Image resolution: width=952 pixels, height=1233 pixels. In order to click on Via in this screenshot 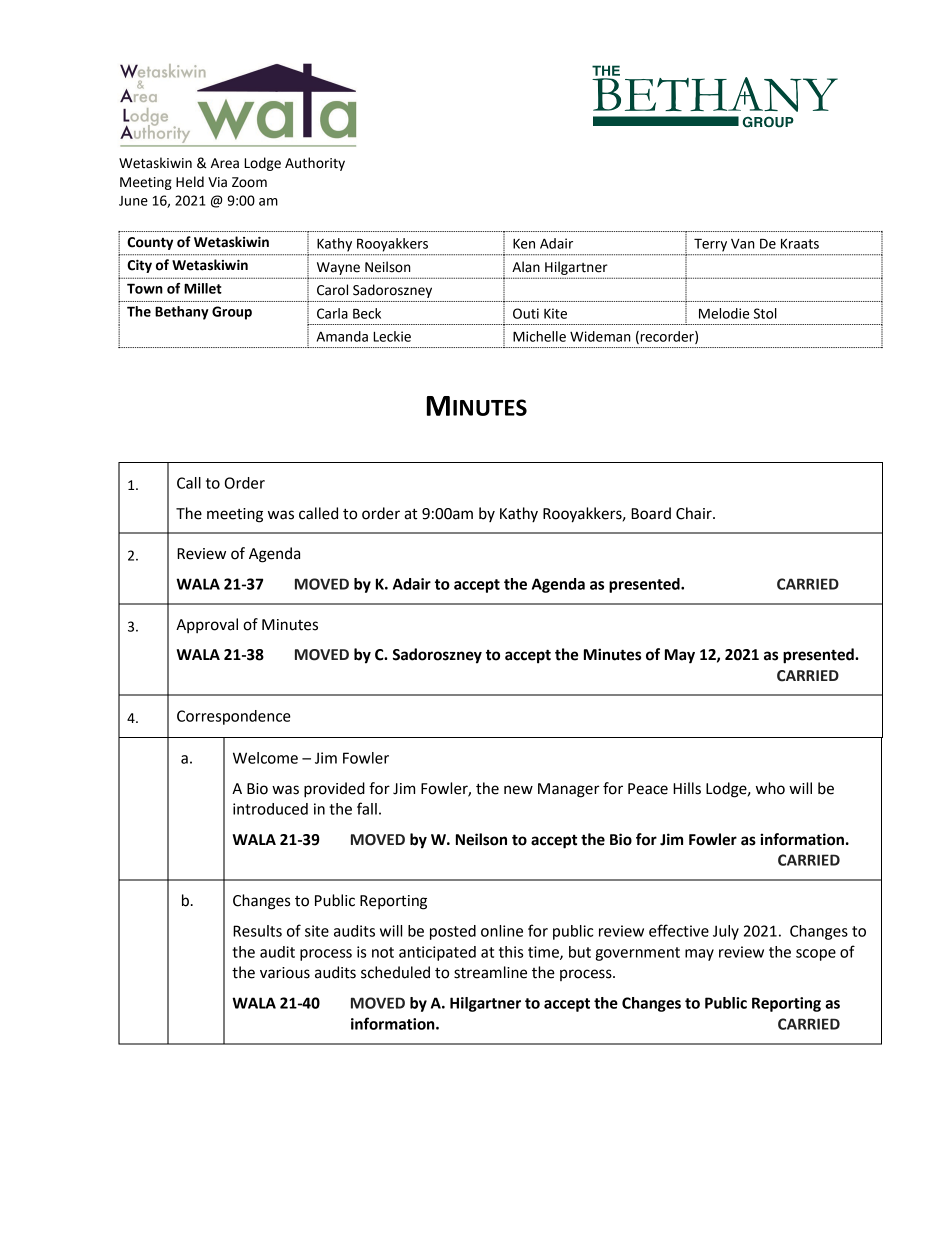, I will do `click(217, 182)`.
